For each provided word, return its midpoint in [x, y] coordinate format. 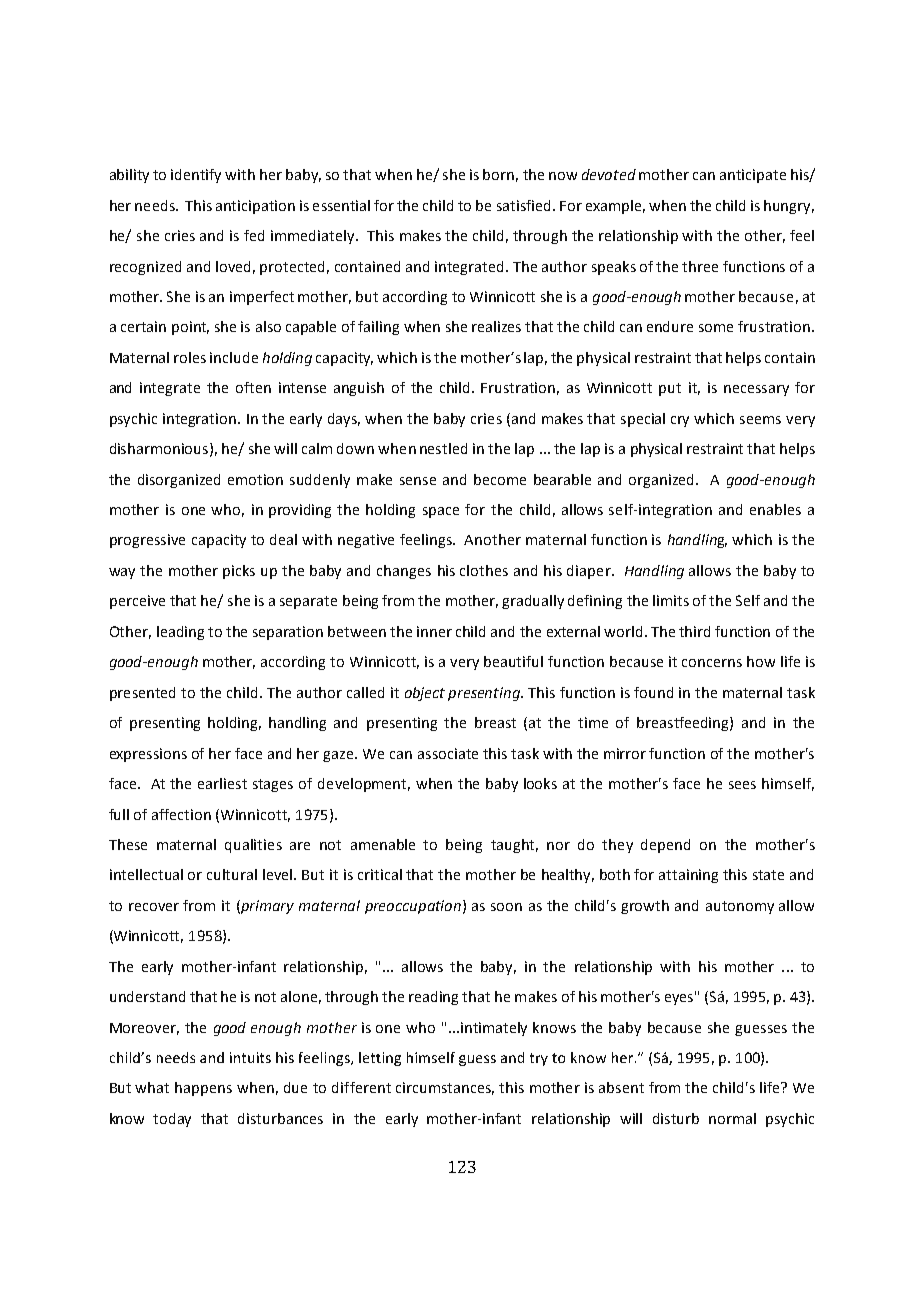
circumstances [445, 1088]
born [498, 174]
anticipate [753, 176]
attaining [688, 876]
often [253, 387]
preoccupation [413, 907]
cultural [232, 874]
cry [680, 421]
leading [180, 633]
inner [434, 631]
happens [203, 1089]
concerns [712, 663]
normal [732, 1118]
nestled [443, 448]
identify [196, 176]
